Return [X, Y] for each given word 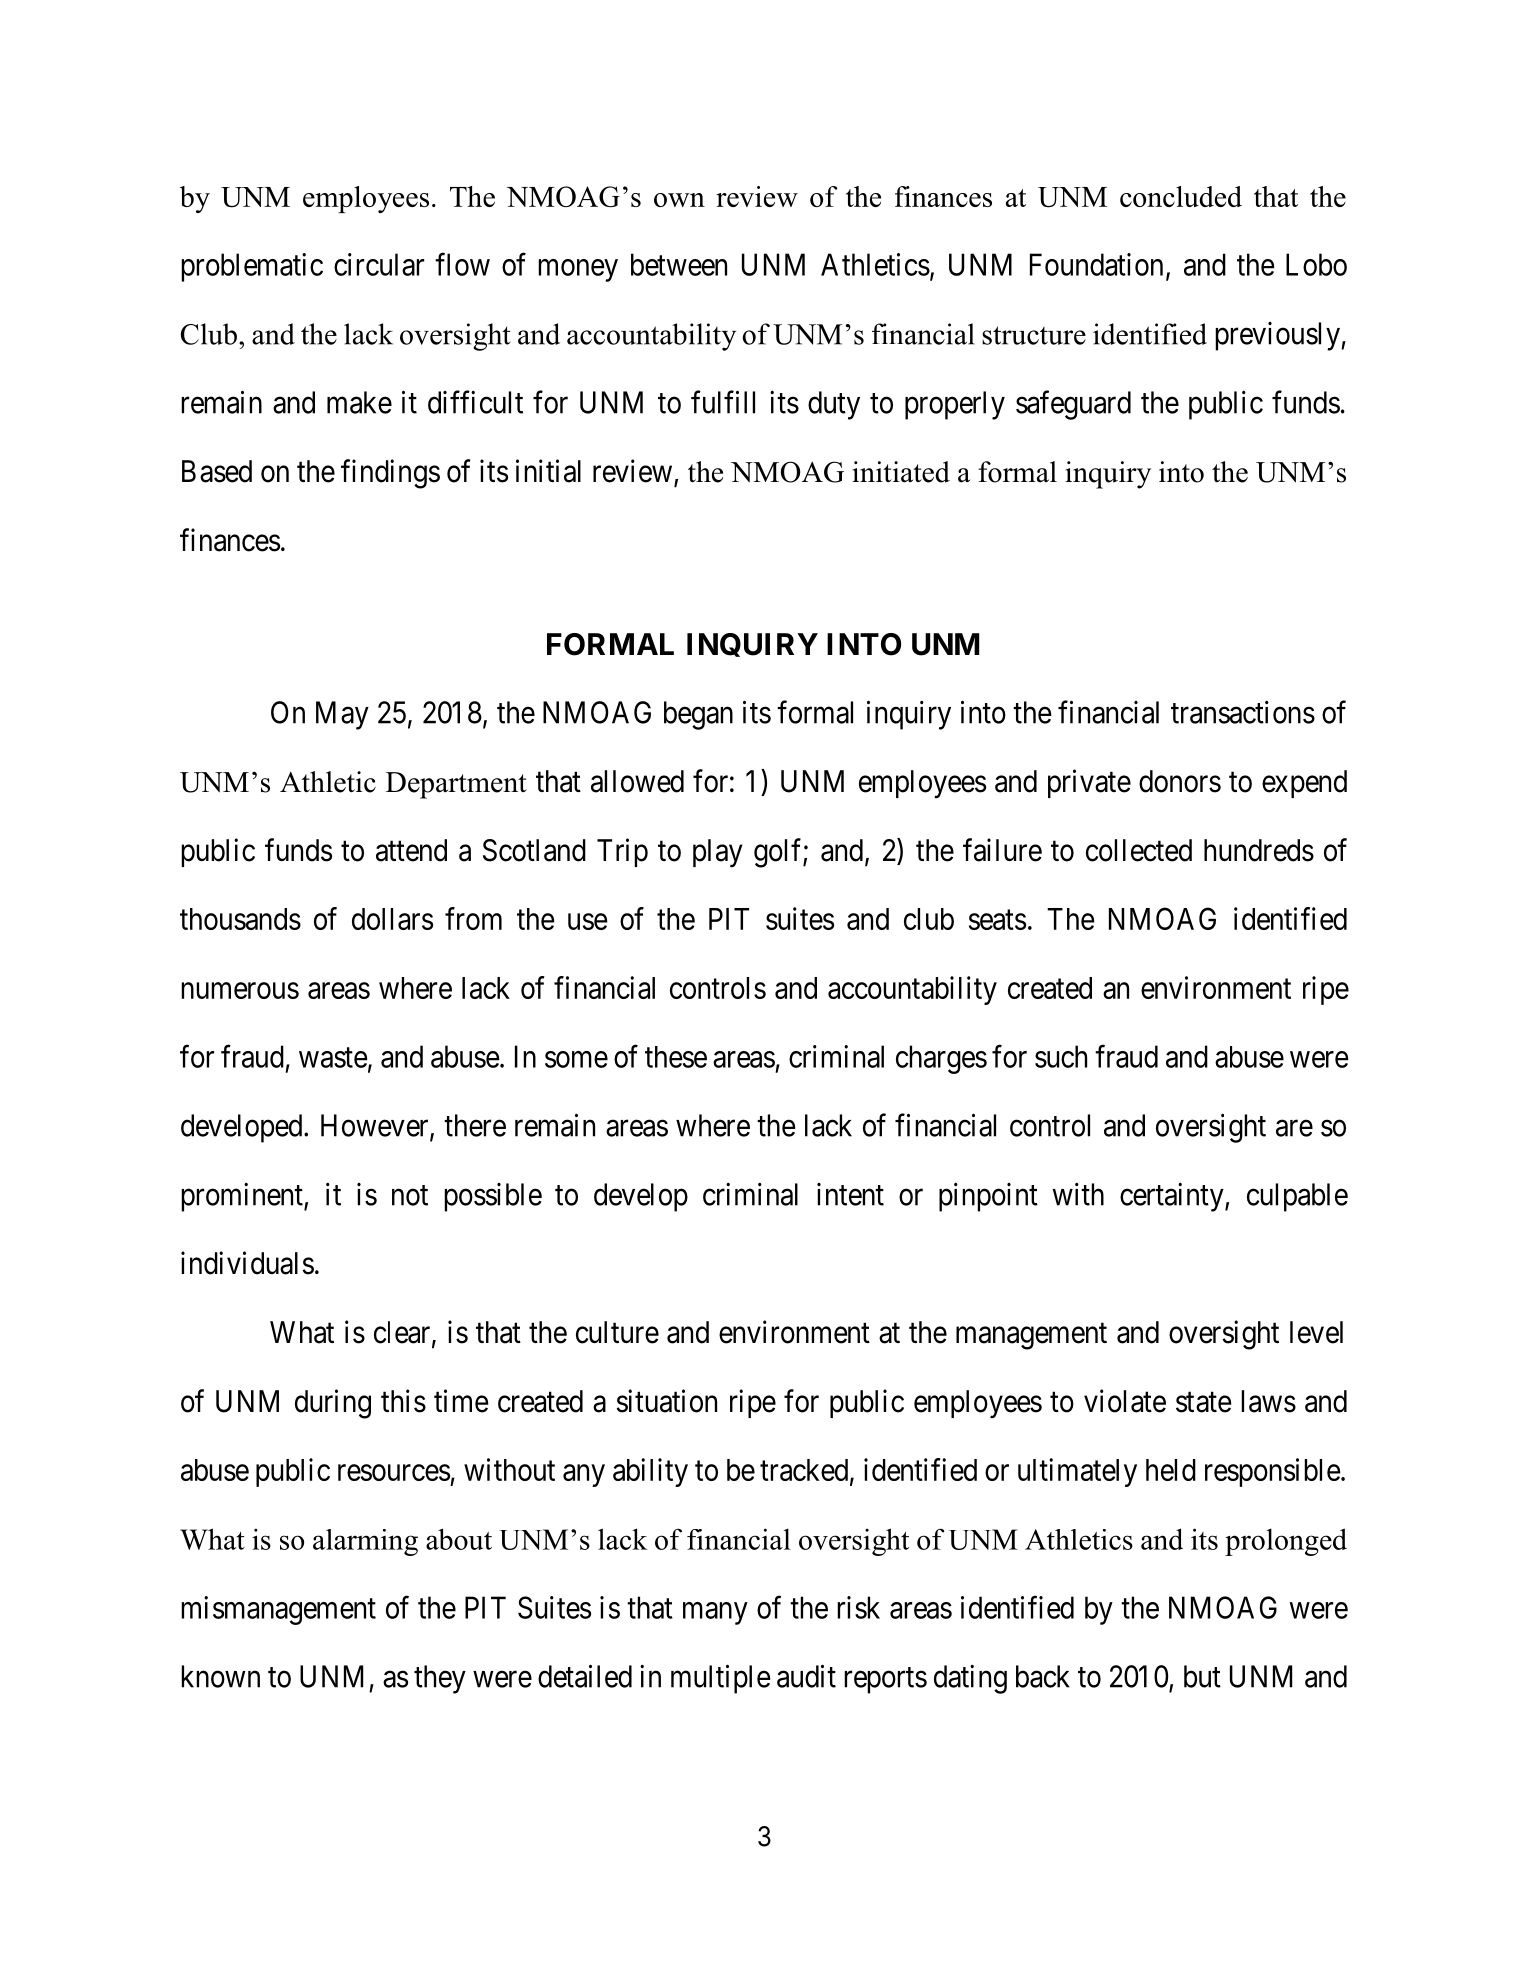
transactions [1243, 712]
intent [850, 1194]
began [698, 715]
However [376, 1126]
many [715, 1613]
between [679, 264]
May [342, 715]
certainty [1173, 1197]
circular [379, 264]
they [440, 1679]
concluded [1181, 196]
